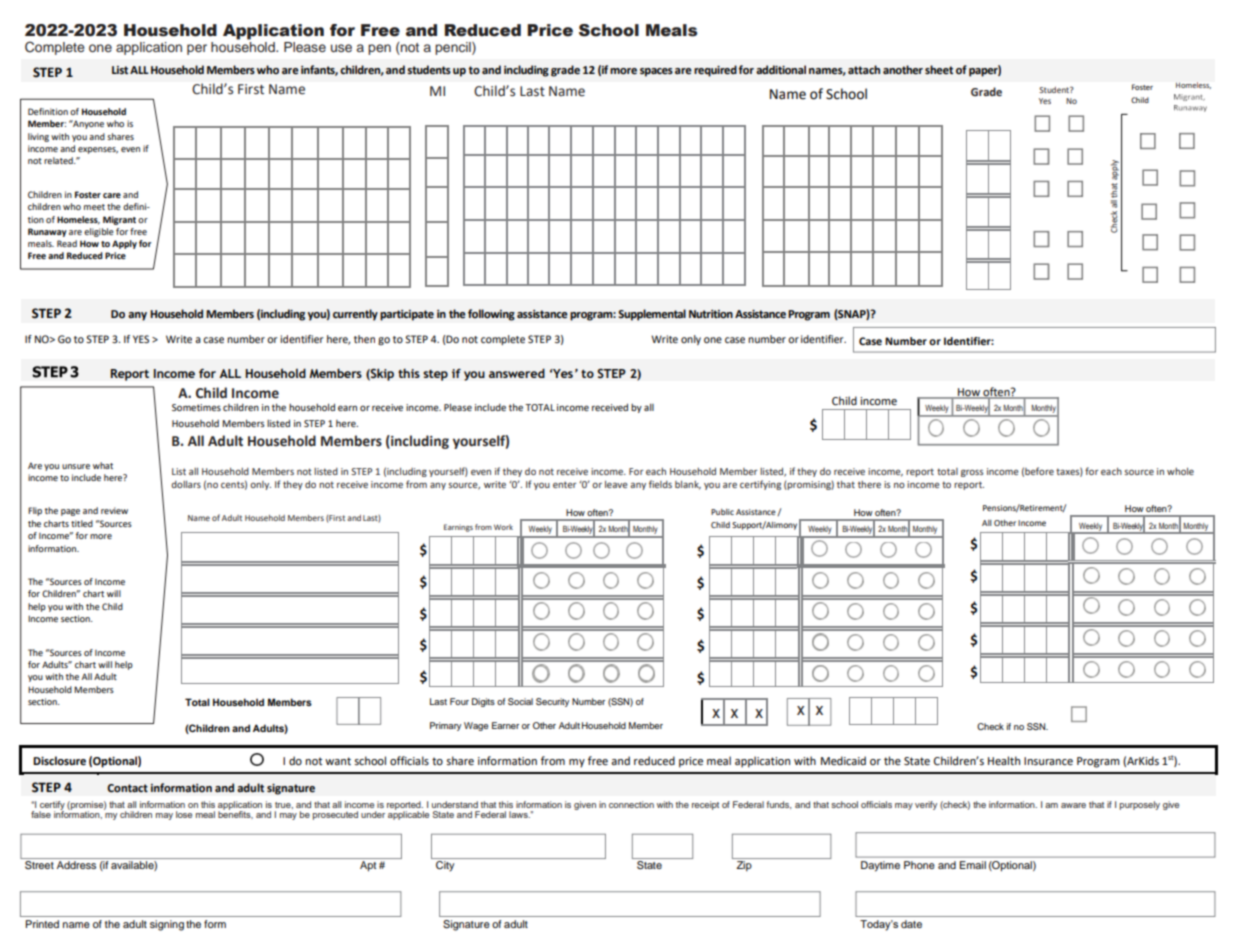  I want to click on Security, so click(552, 702).
